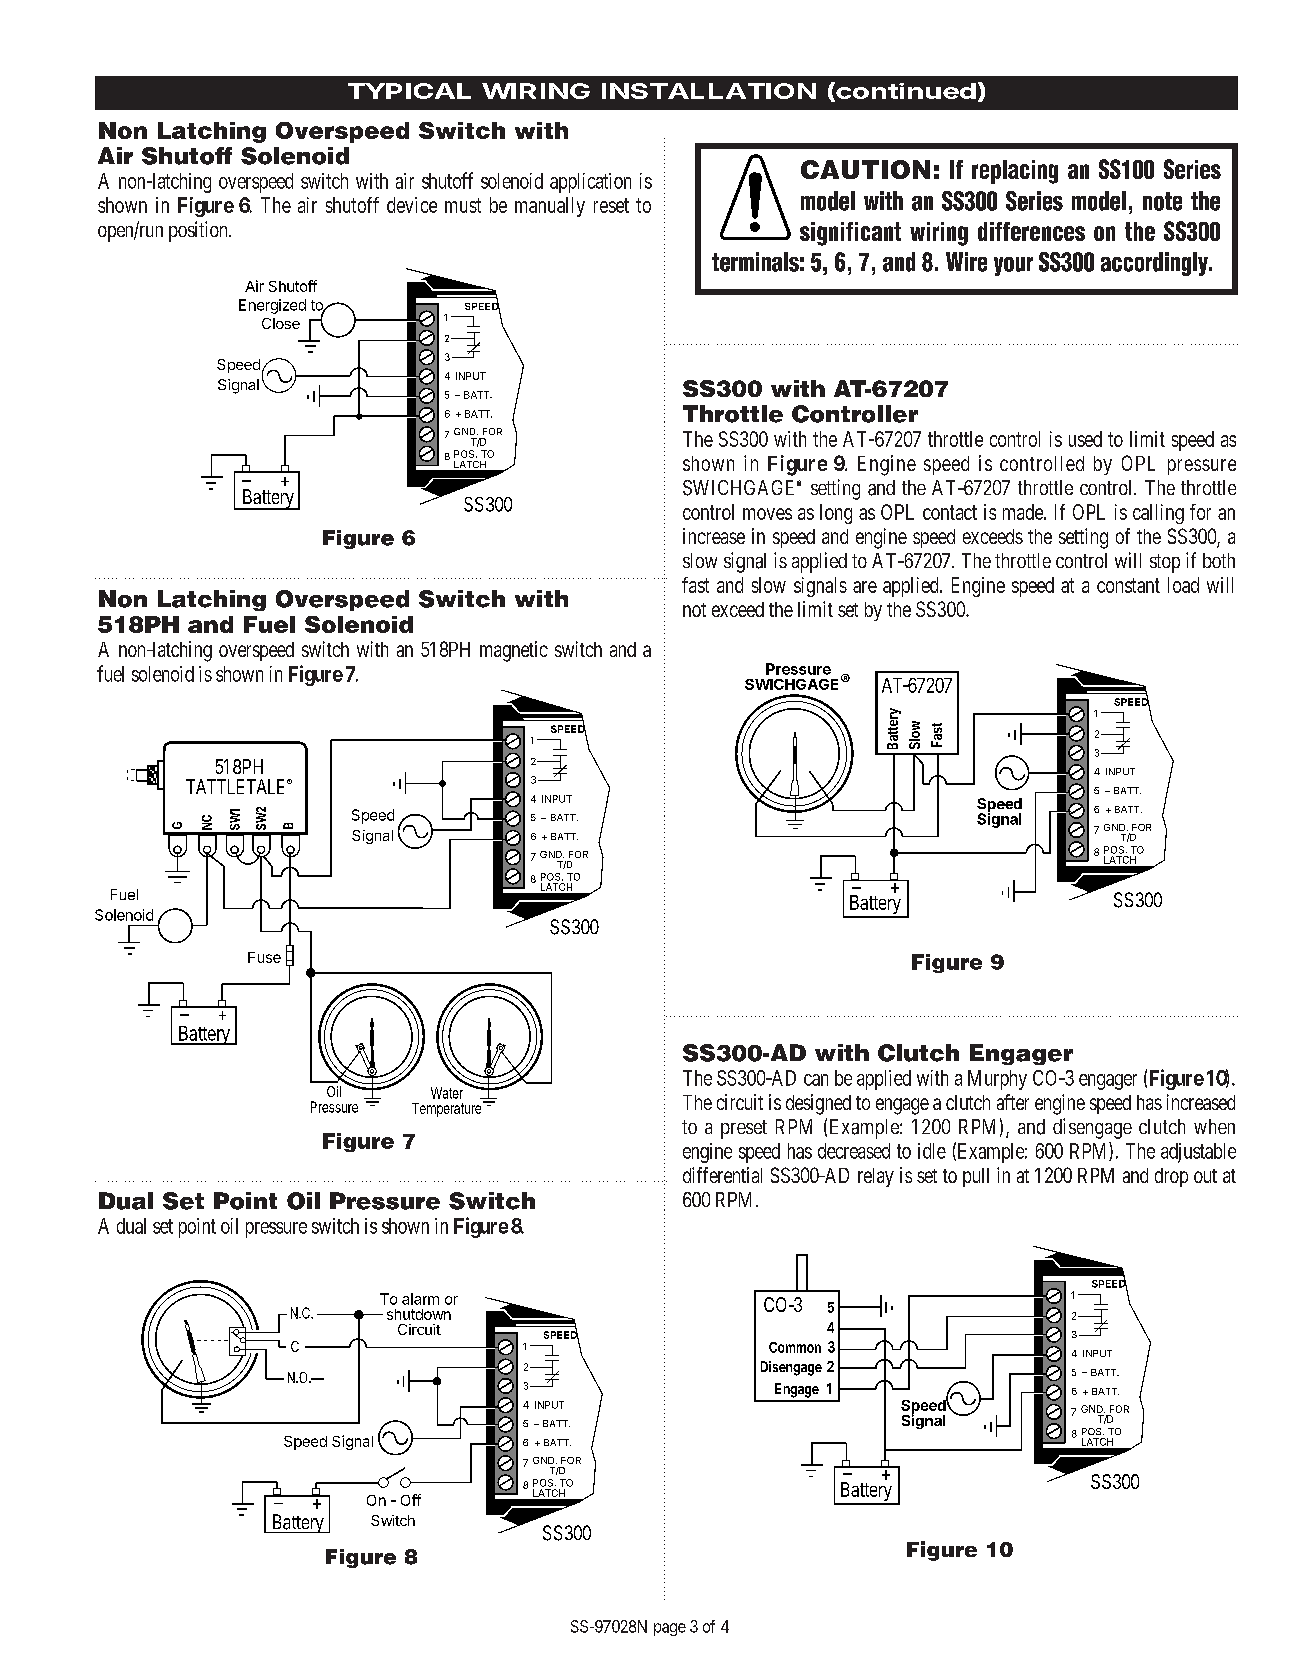 Image resolution: width=1295 pixels, height=1676 pixels. I want to click on Fuse, so click(264, 957).
